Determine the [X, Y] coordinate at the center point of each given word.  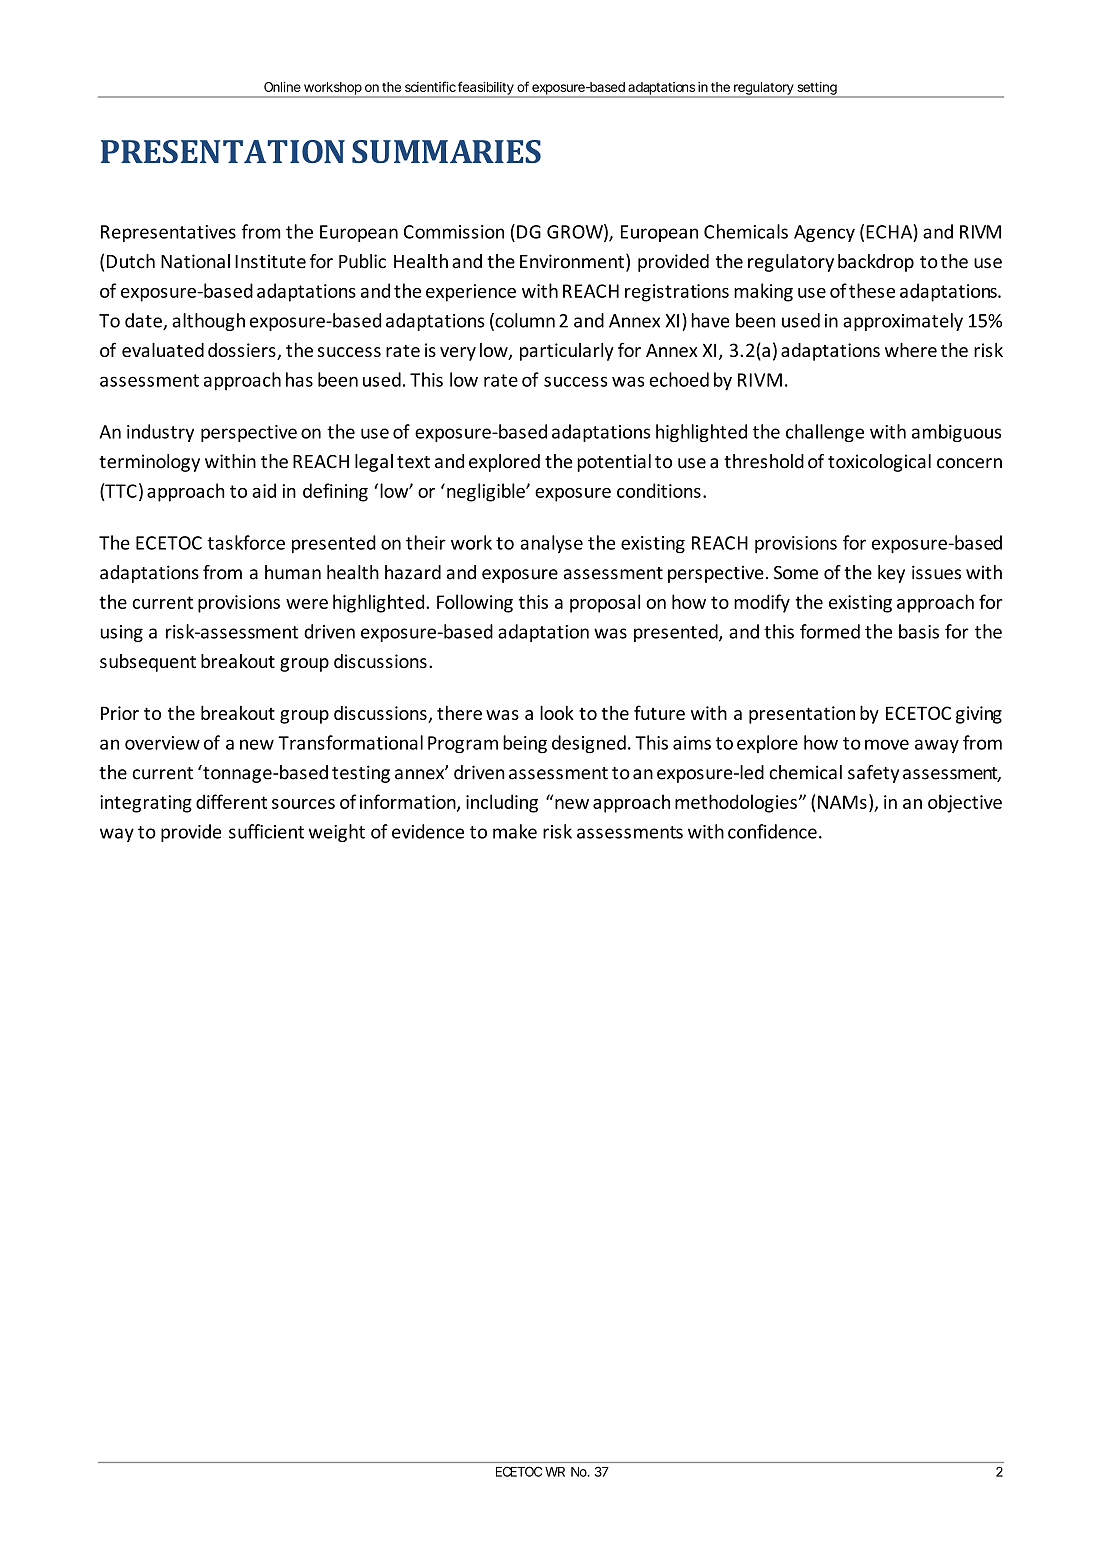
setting [816, 89]
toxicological [879, 463]
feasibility [485, 89]
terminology [149, 463]
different [231, 801]
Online [282, 87]
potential [614, 463]
